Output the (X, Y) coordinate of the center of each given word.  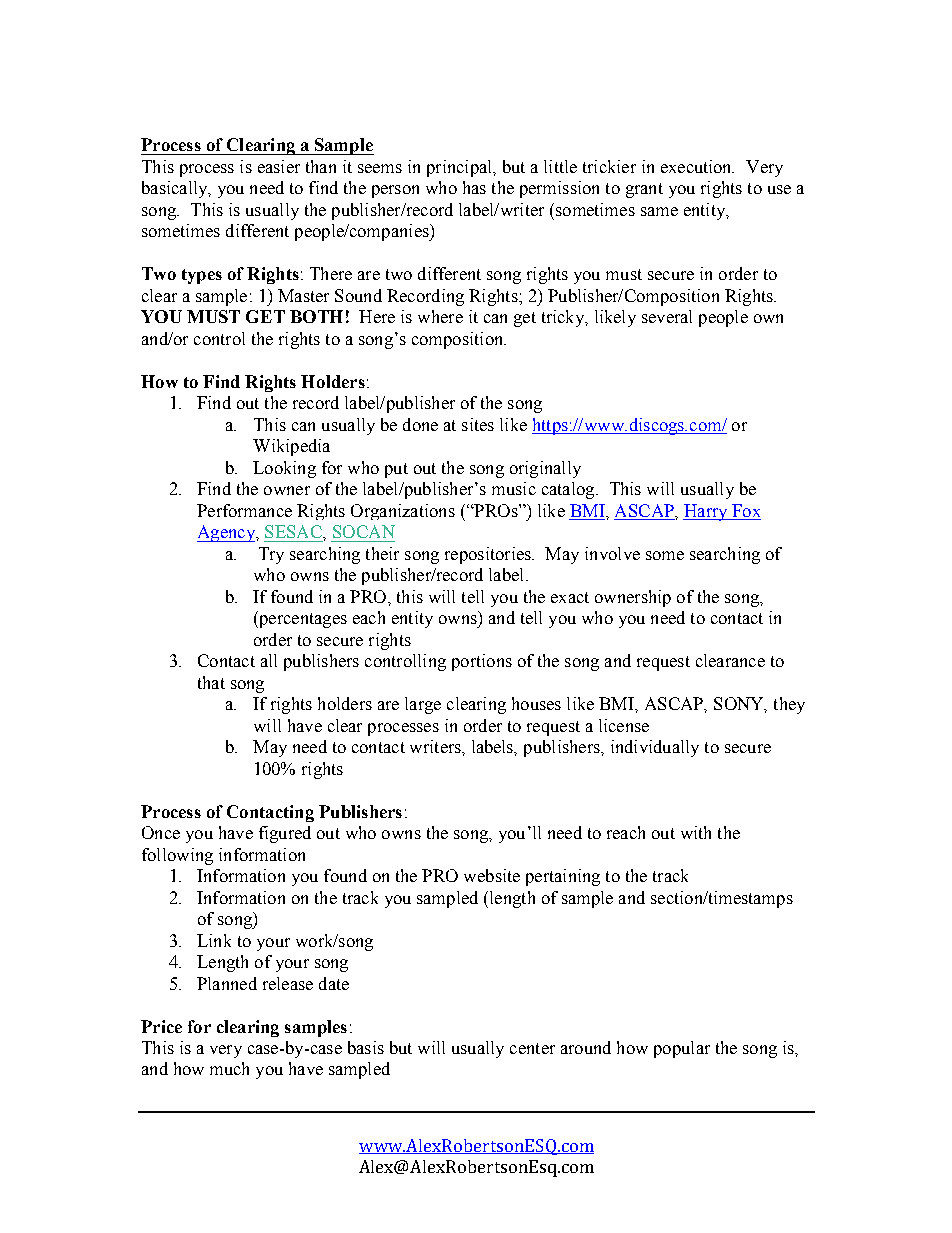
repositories (489, 555)
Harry (706, 512)
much (229, 1068)
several (667, 316)
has (474, 187)
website (492, 875)
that (211, 682)
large (423, 705)
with (696, 832)
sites (478, 424)
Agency (227, 533)
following (177, 856)
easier (279, 166)
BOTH (316, 316)
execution (697, 166)
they (789, 705)
